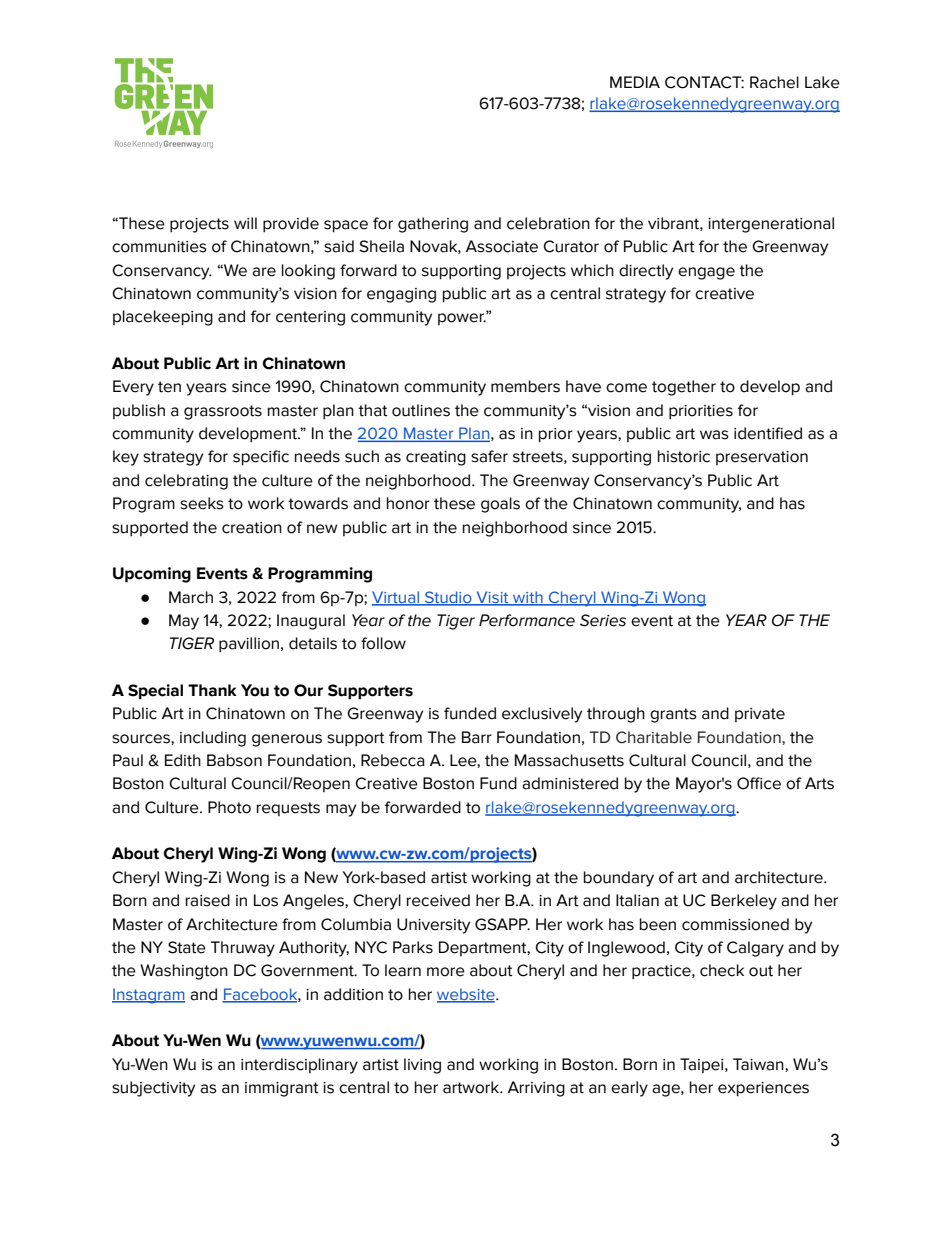 This screenshot has height=1233, width=952. Describe the element at coordinates (684, 388) in the screenshot. I see `together` at that location.
